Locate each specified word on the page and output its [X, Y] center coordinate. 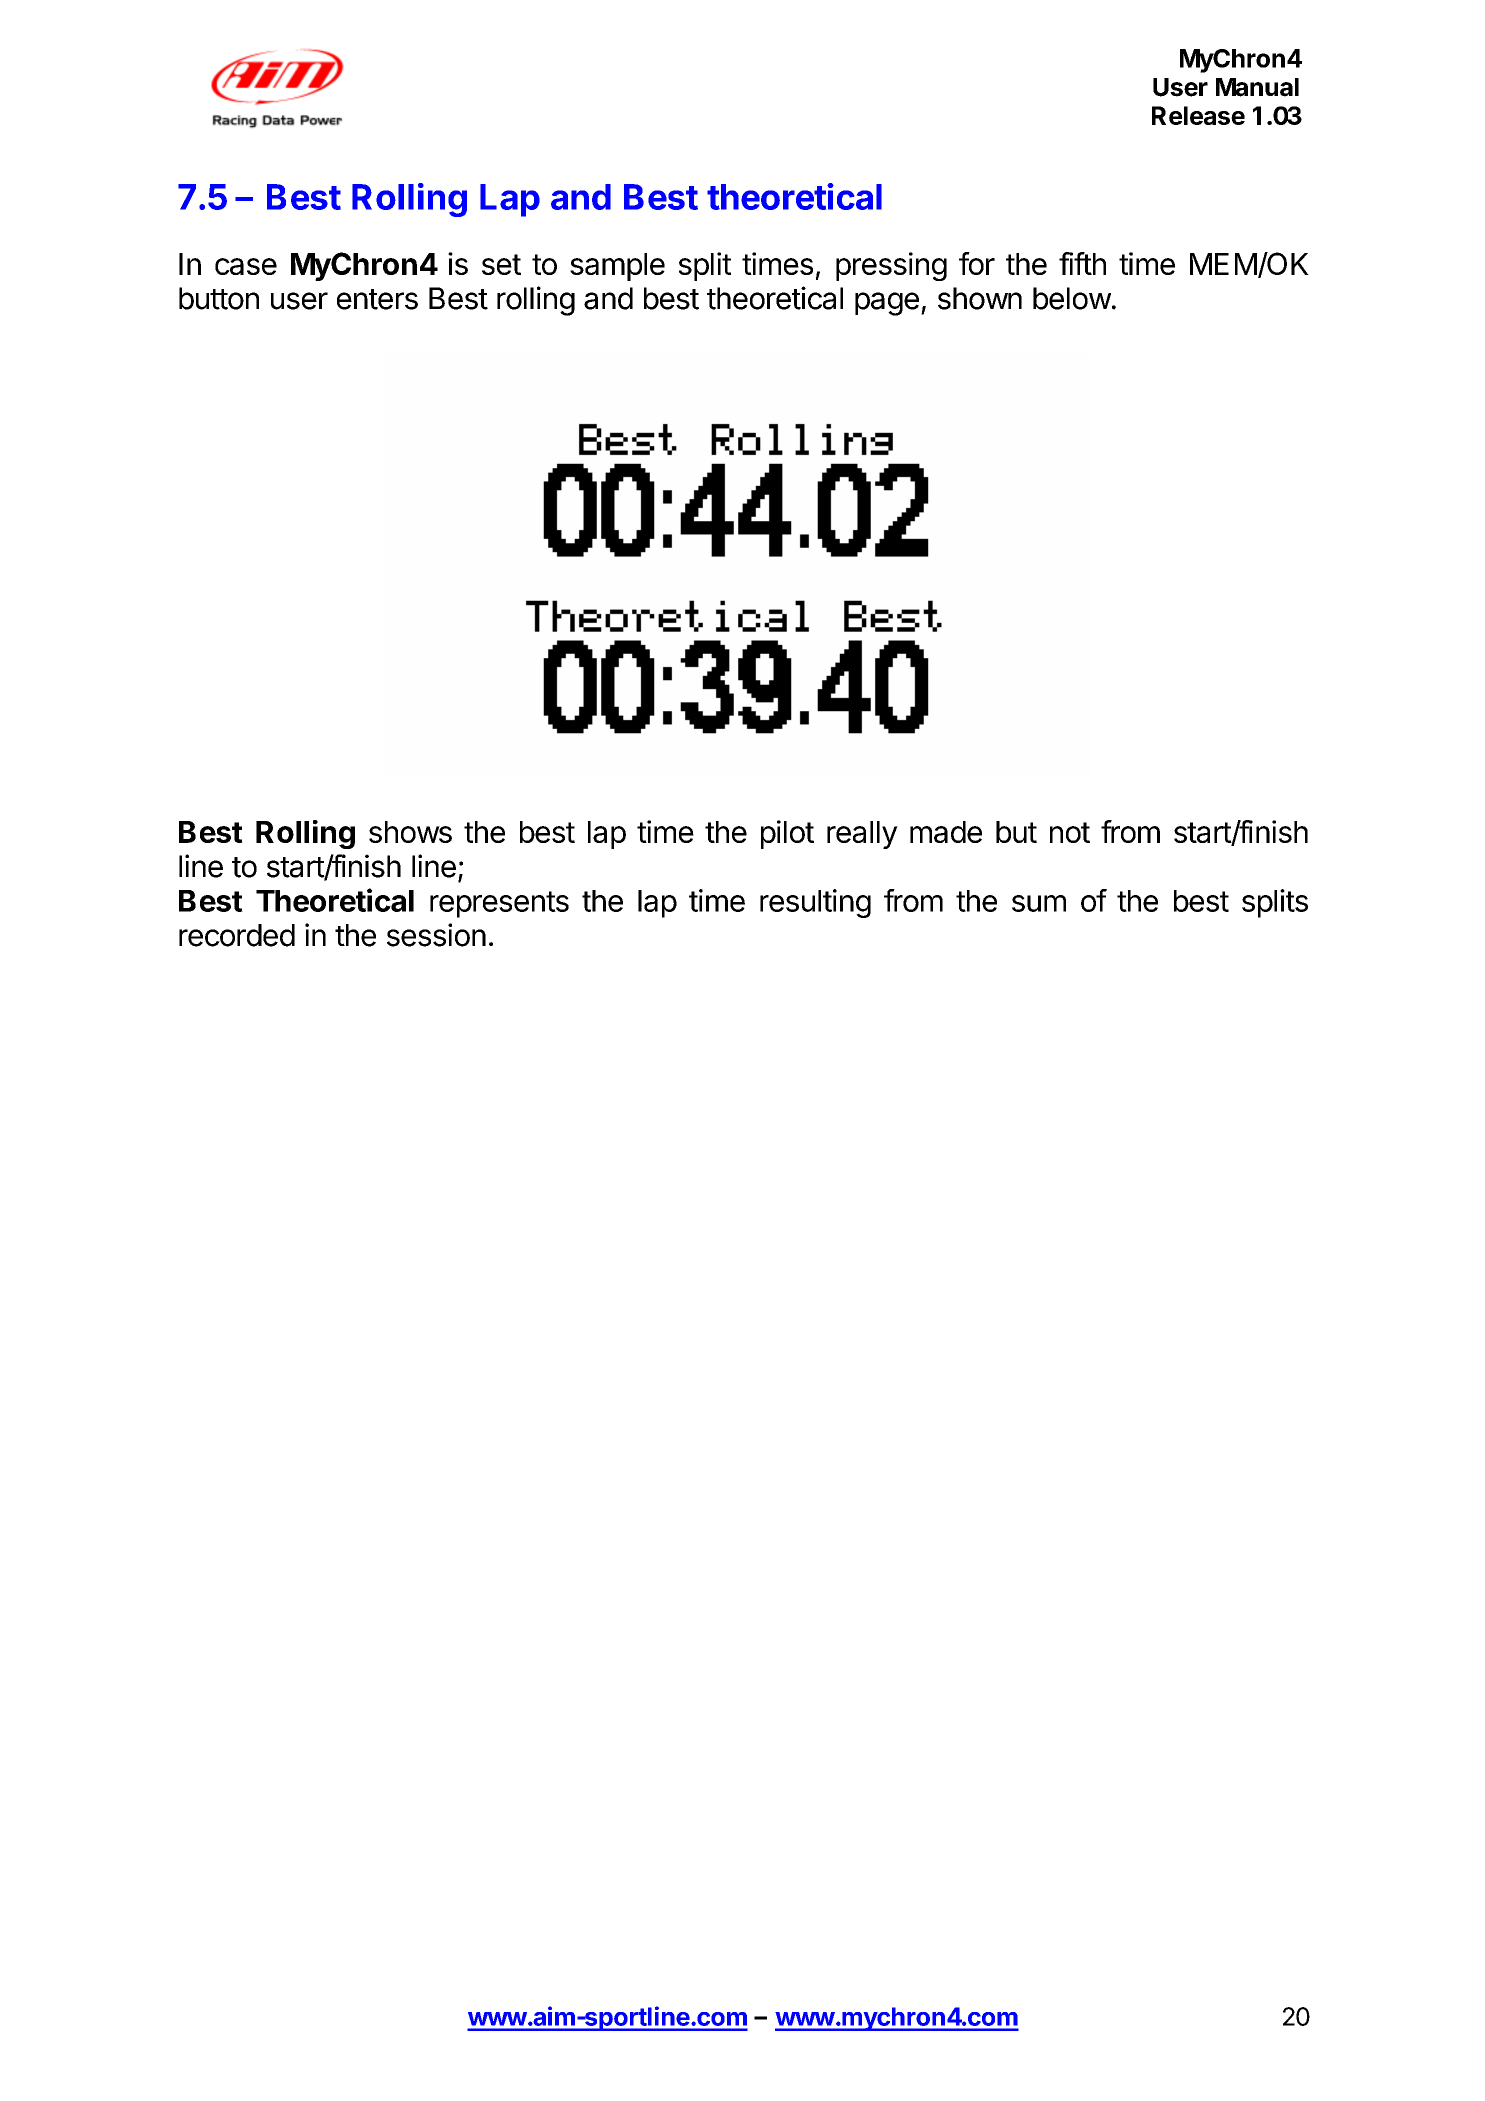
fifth [1082, 263]
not [1070, 832]
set [501, 264]
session [436, 935]
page [887, 304]
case [246, 266]
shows [410, 832]
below [1072, 298]
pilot [787, 834]
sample [617, 267]
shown [980, 298]
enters [377, 299]
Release [1198, 115]
